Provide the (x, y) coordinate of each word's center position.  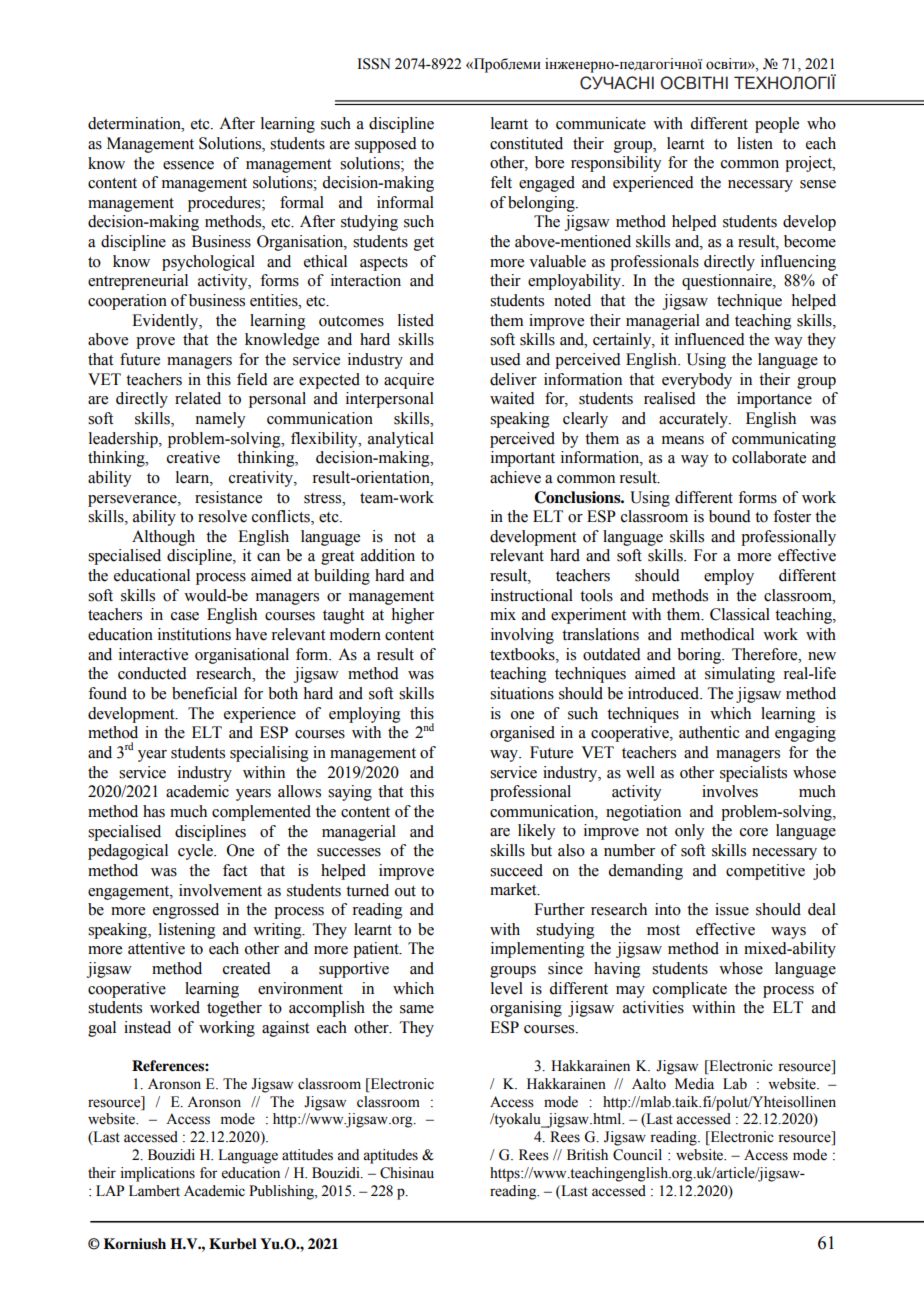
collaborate (769, 457)
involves (730, 791)
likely (536, 832)
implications (158, 1174)
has (154, 811)
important (523, 459)
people (777, 125)
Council (637, 1155)
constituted (526, 143)
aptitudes (390, 1156)
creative (193, 457)
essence (188, 165)
